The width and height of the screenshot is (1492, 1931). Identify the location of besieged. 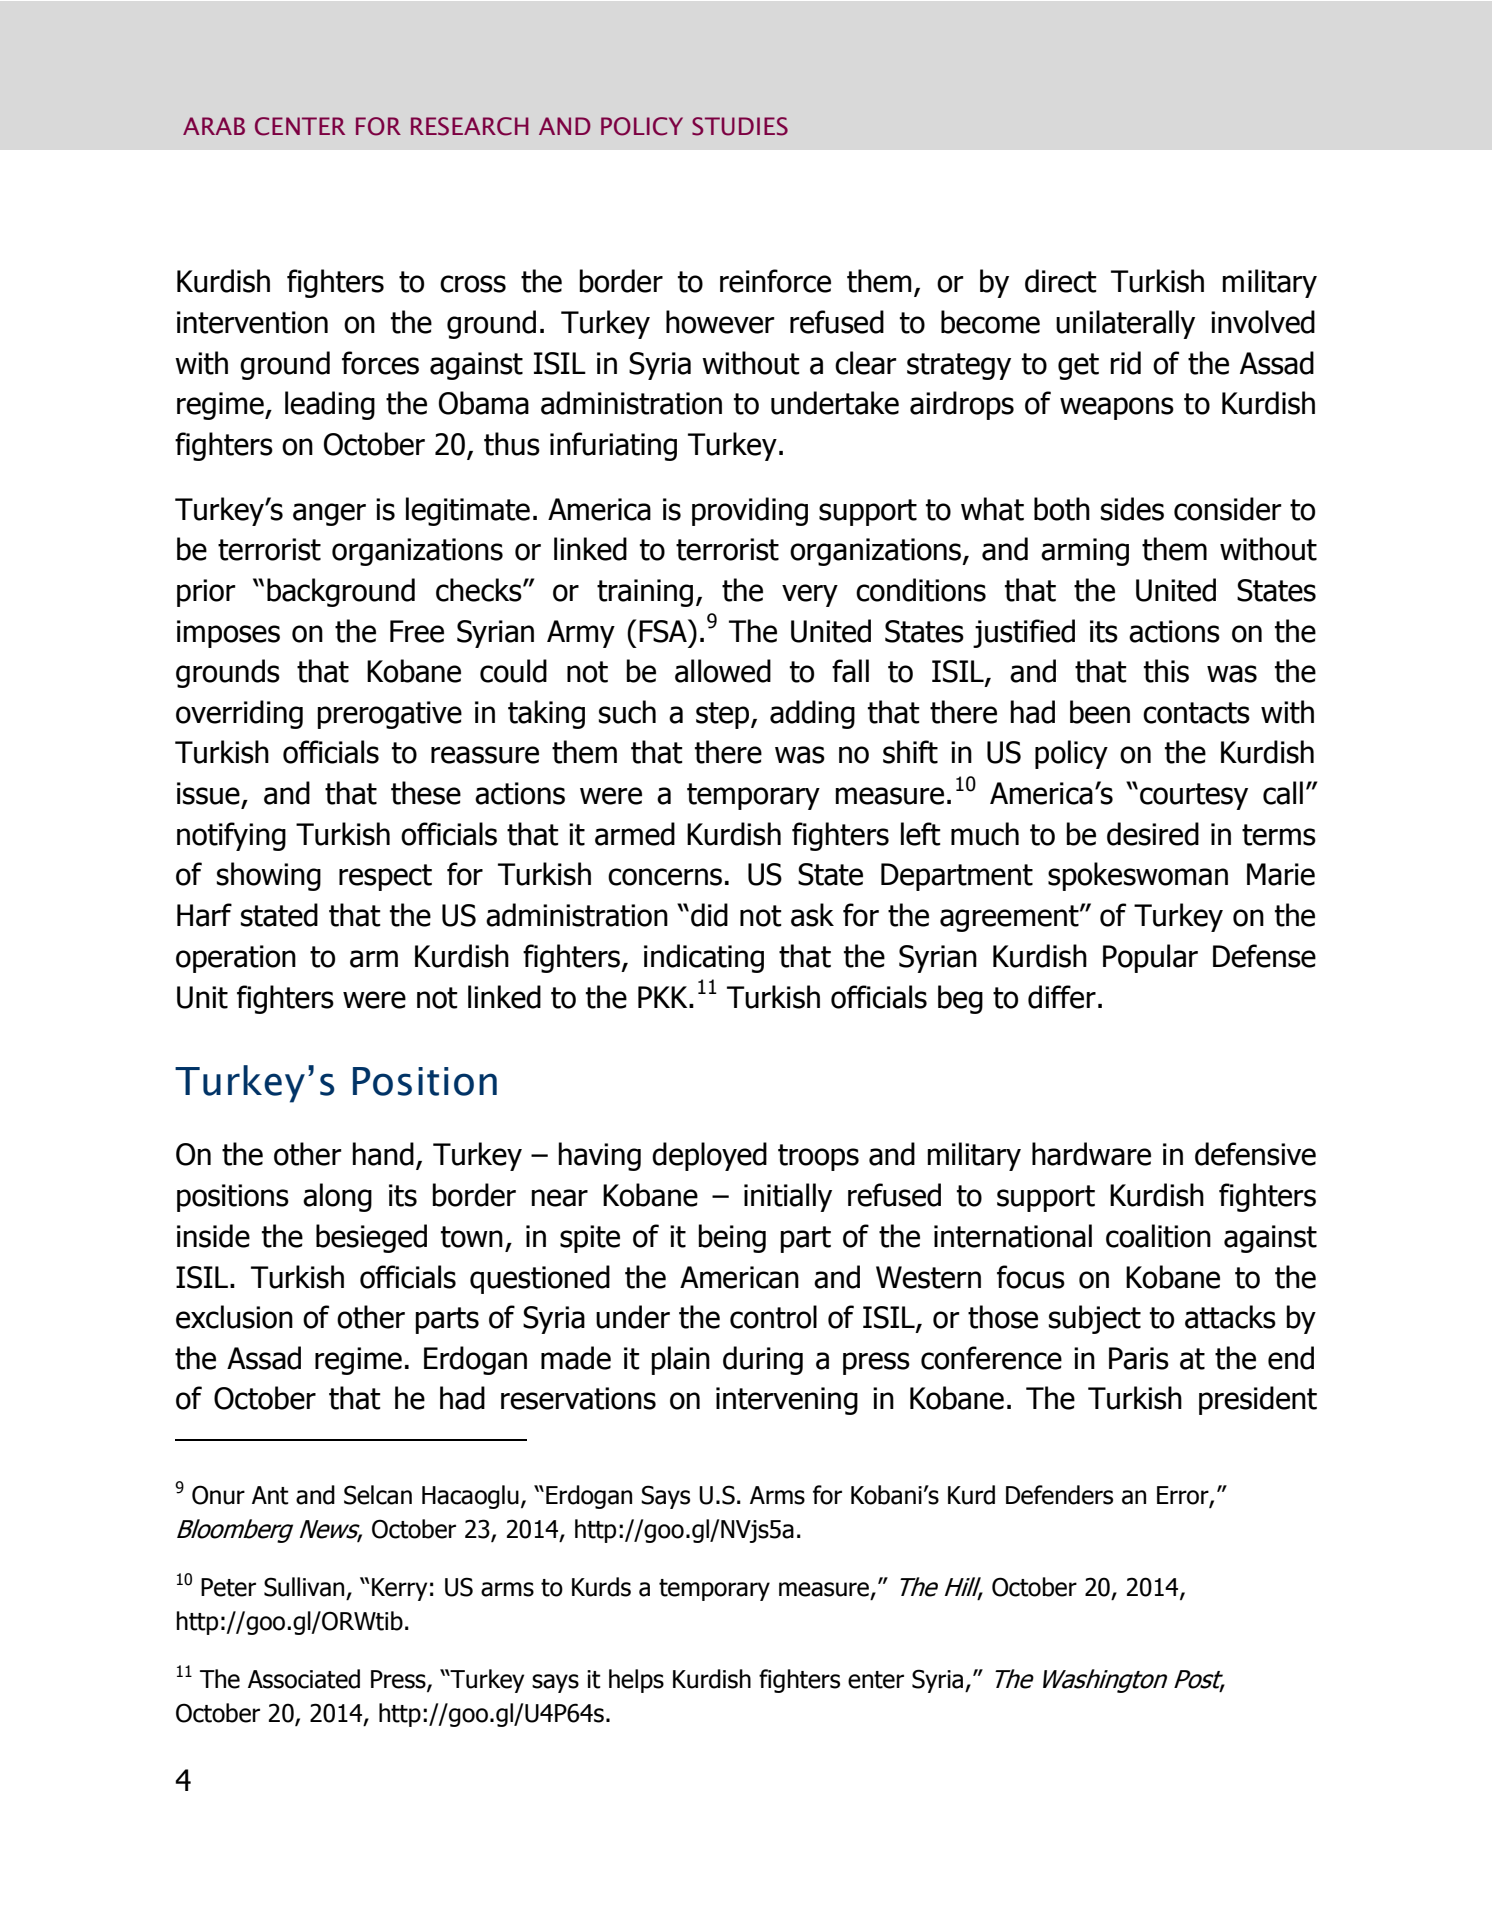
(371, 1238).
